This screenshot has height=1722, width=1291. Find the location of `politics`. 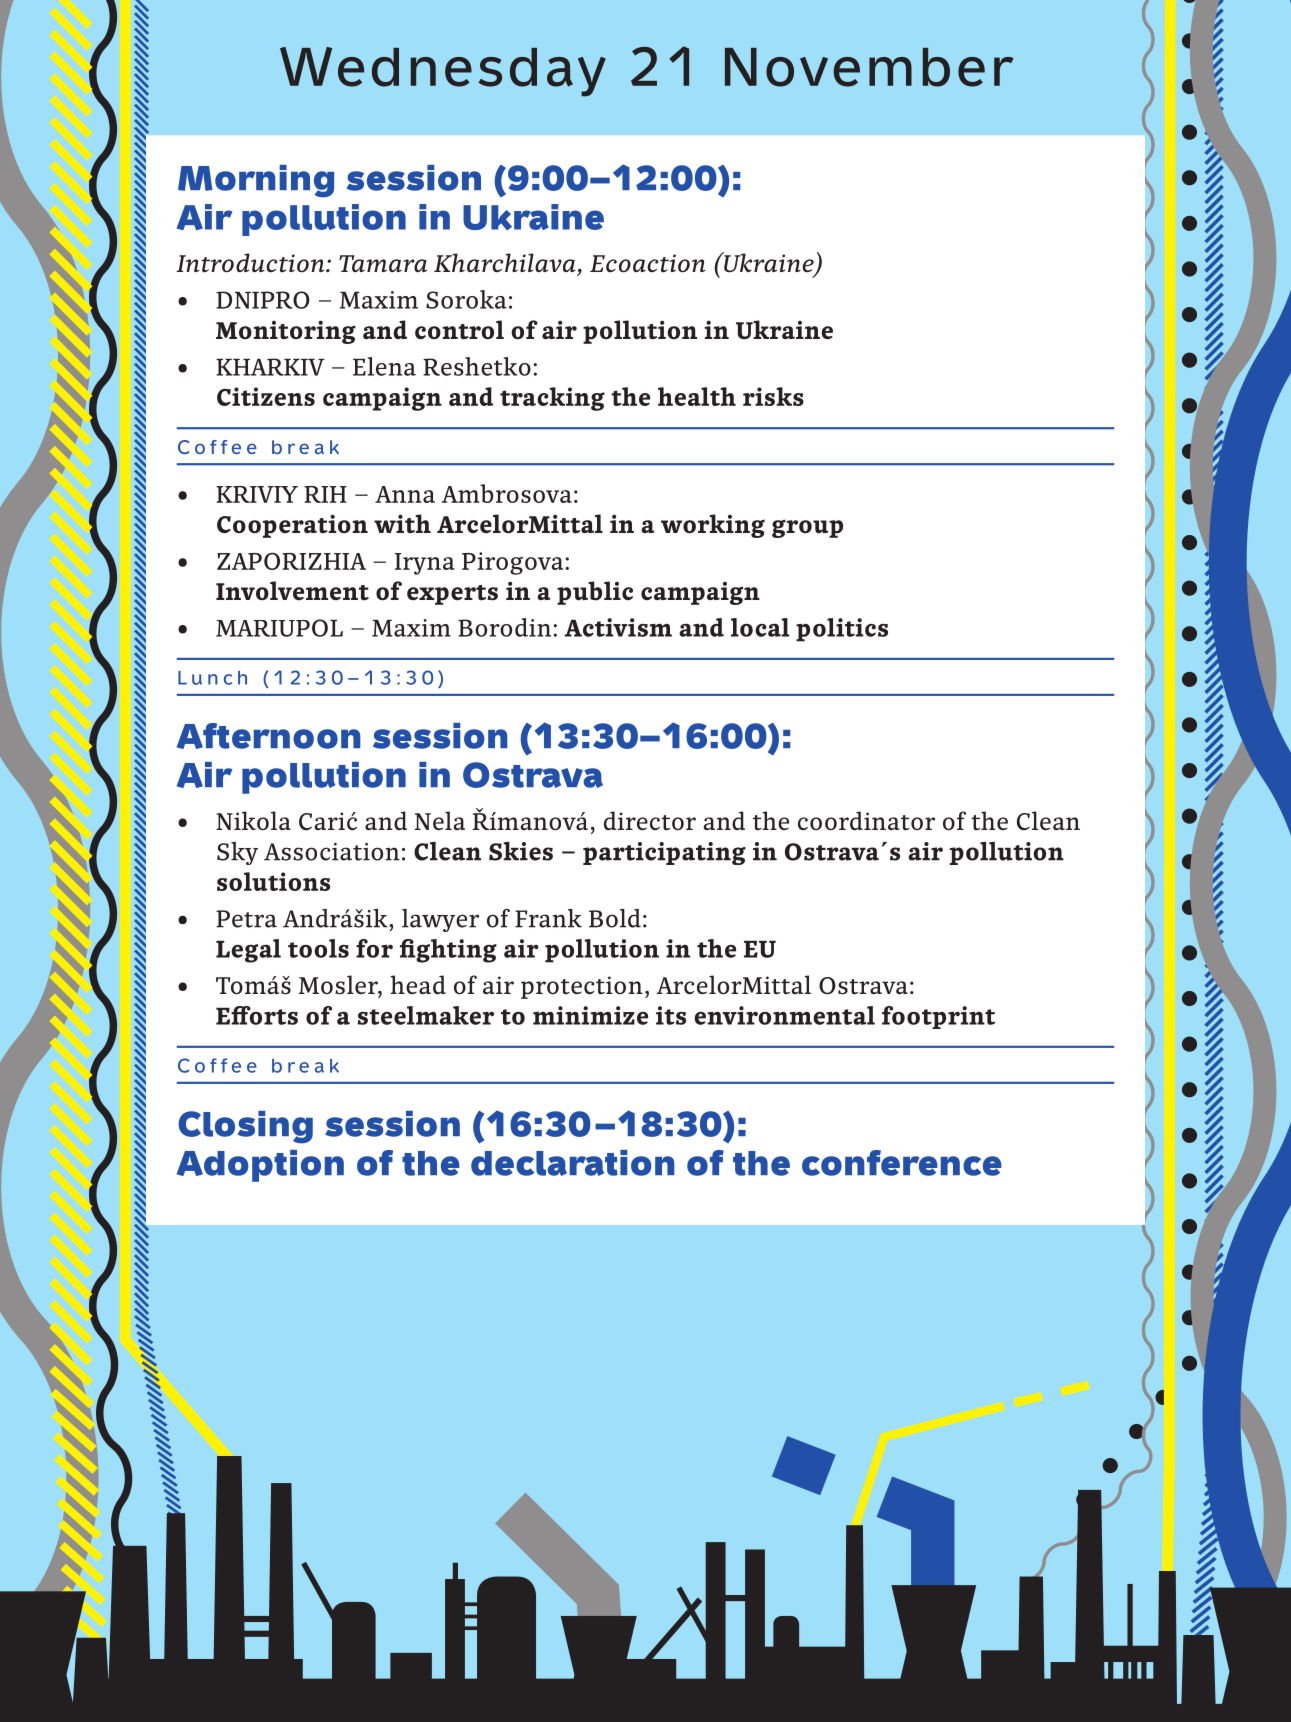

politics is located at coordinates (842, 630).
